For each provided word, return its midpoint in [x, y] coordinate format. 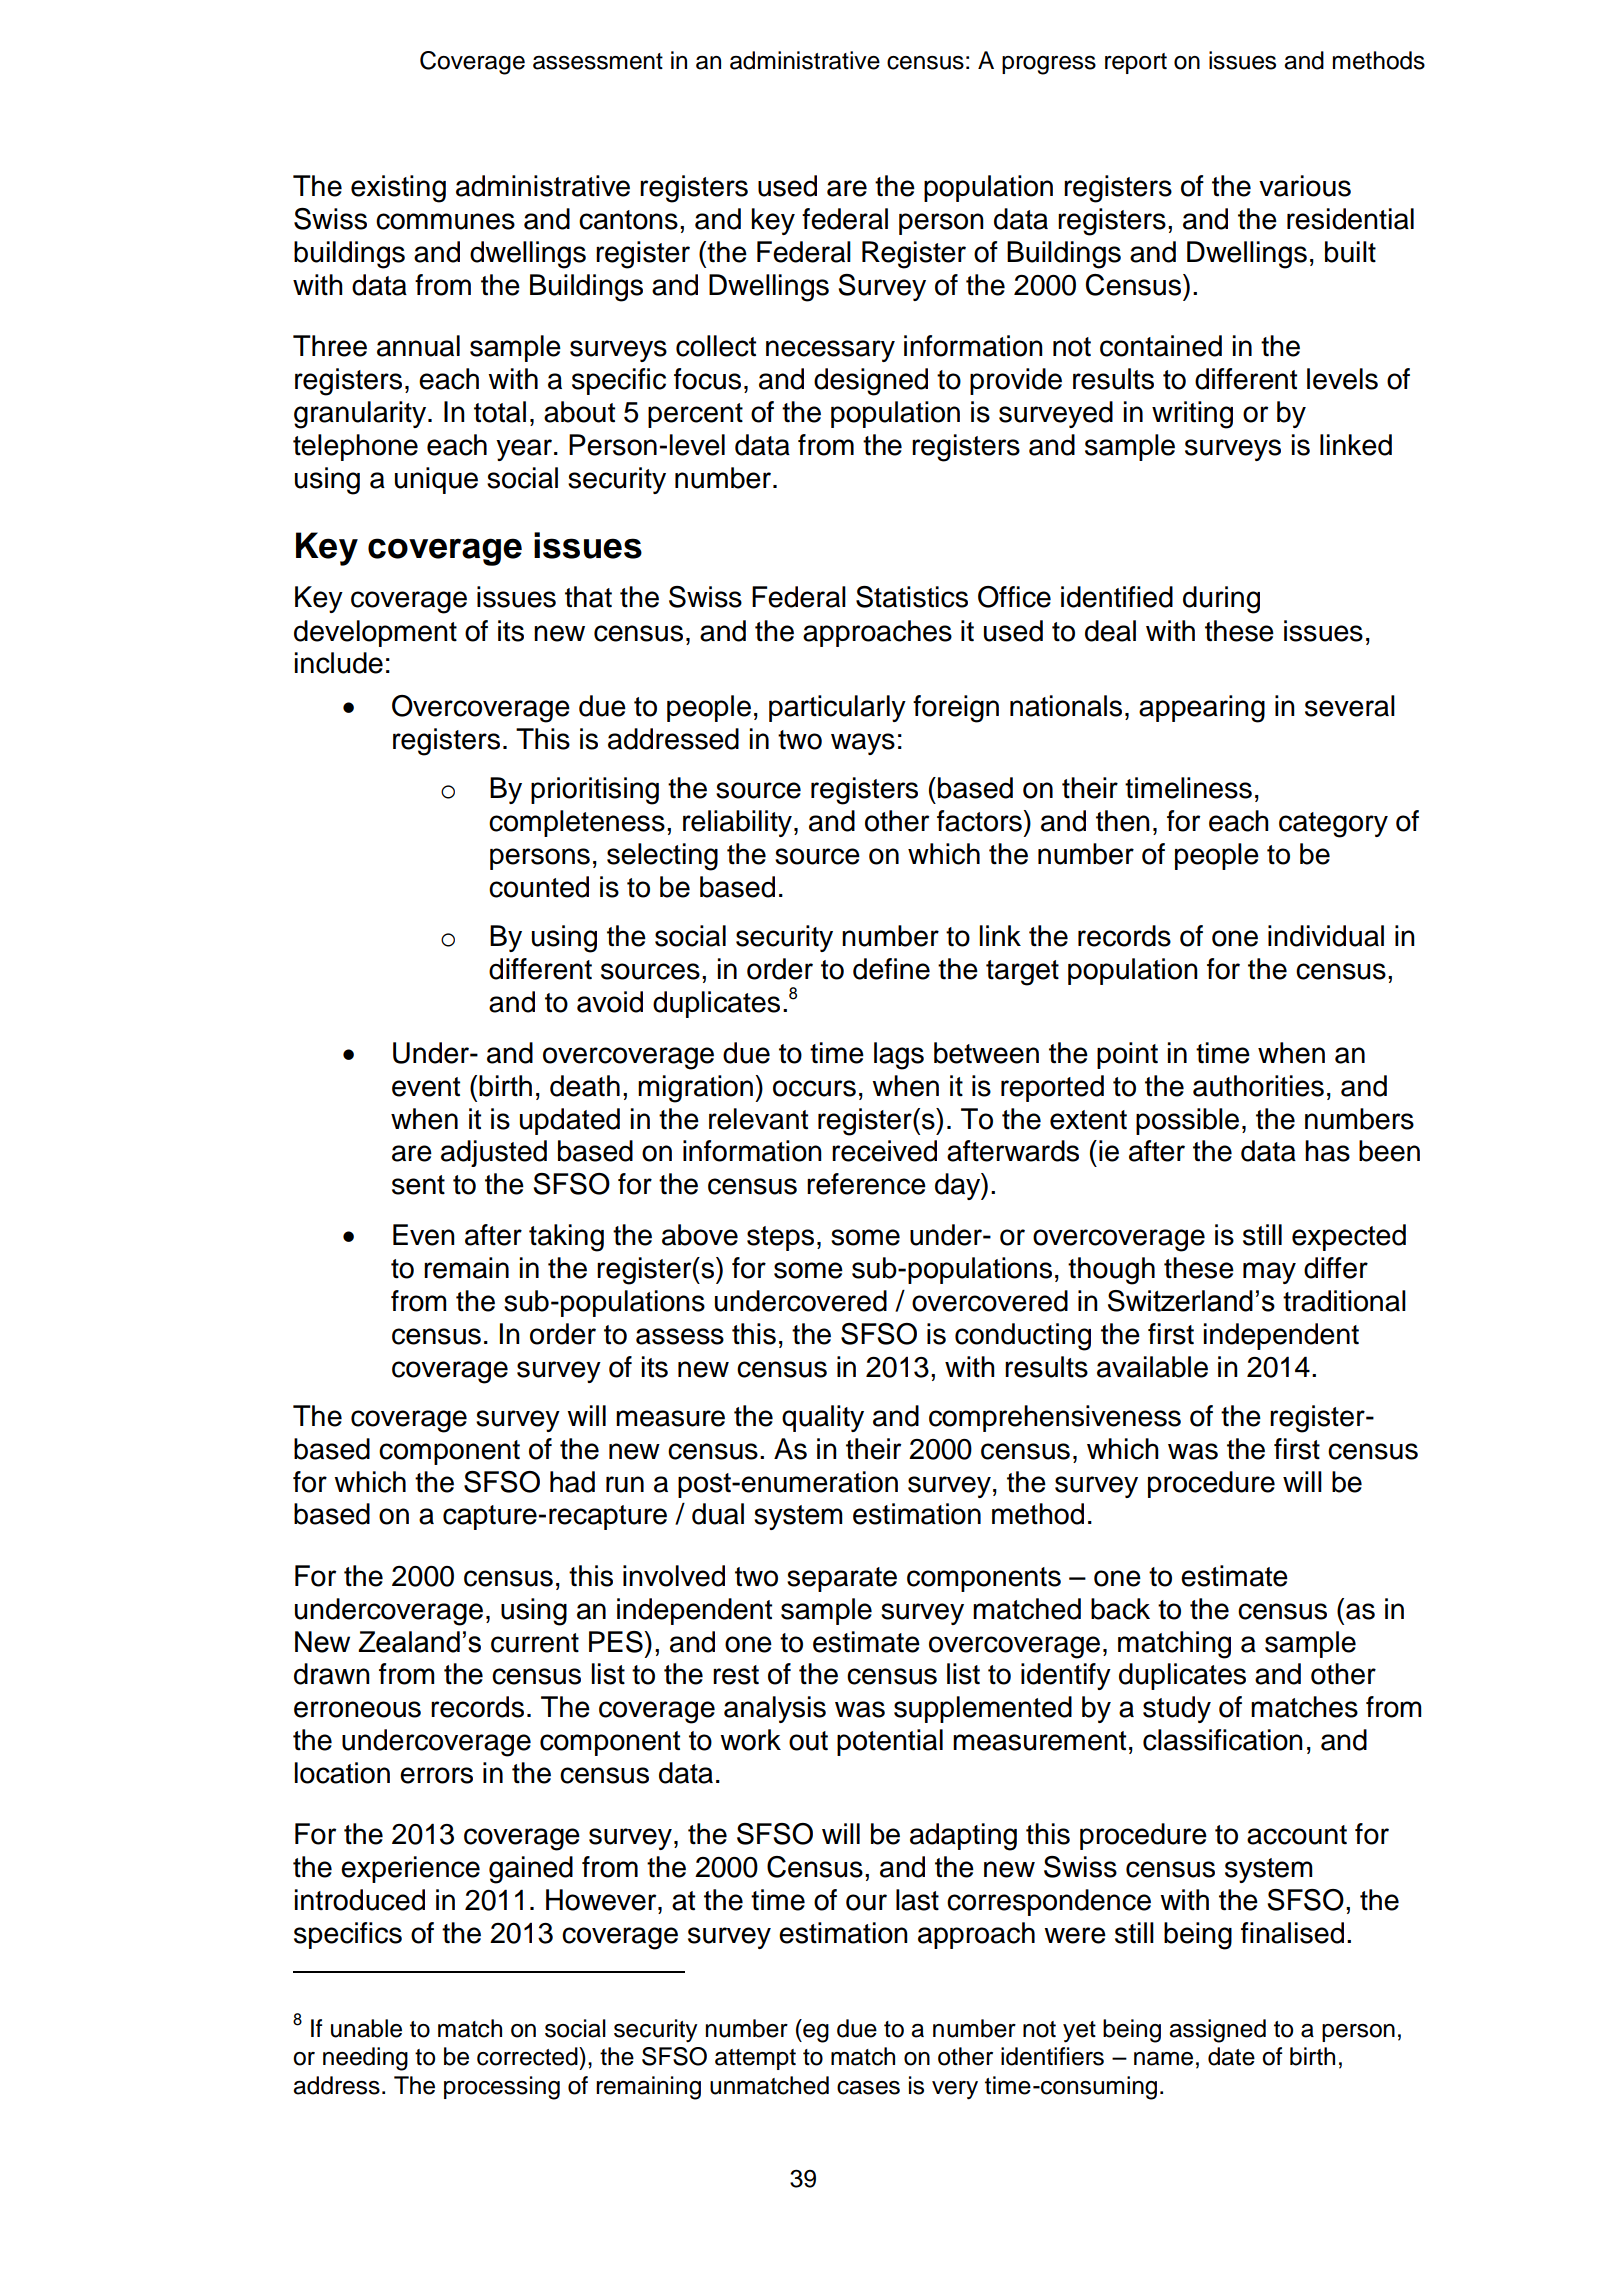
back [1120, 1609]
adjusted [494, 1153]
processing [502, 2088]
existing [398, 189]
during [1221, 600]
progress [1049, 65]
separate [842, 1579]
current [535, 1643]
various [1305, 186]
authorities [1258, 1086]
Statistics [912, 597]
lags [899, 1056]
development [375, 633]
